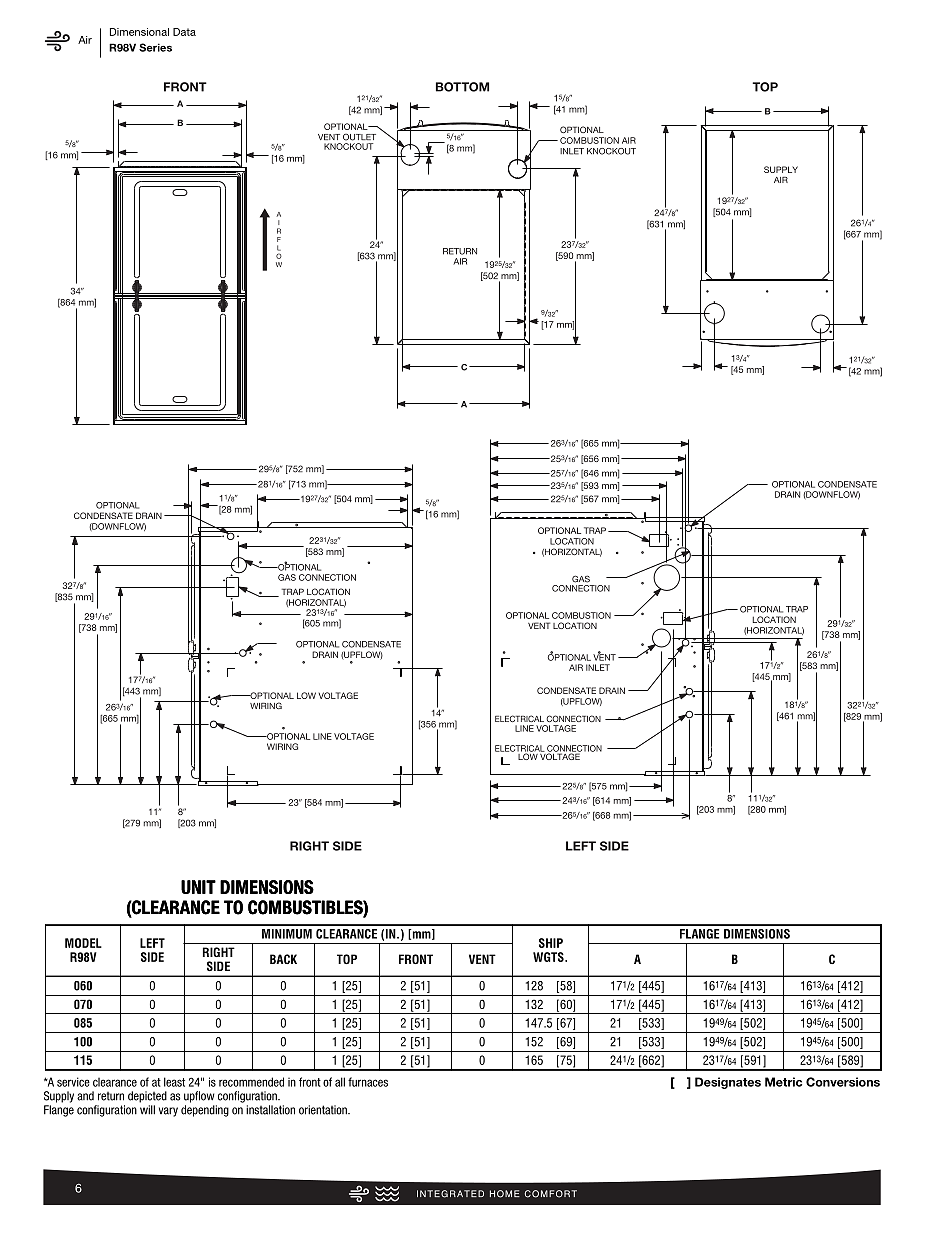  What do you see at coordinates (482, 959) in the image?
I see `VENT` at bounding box center [482, 959].
